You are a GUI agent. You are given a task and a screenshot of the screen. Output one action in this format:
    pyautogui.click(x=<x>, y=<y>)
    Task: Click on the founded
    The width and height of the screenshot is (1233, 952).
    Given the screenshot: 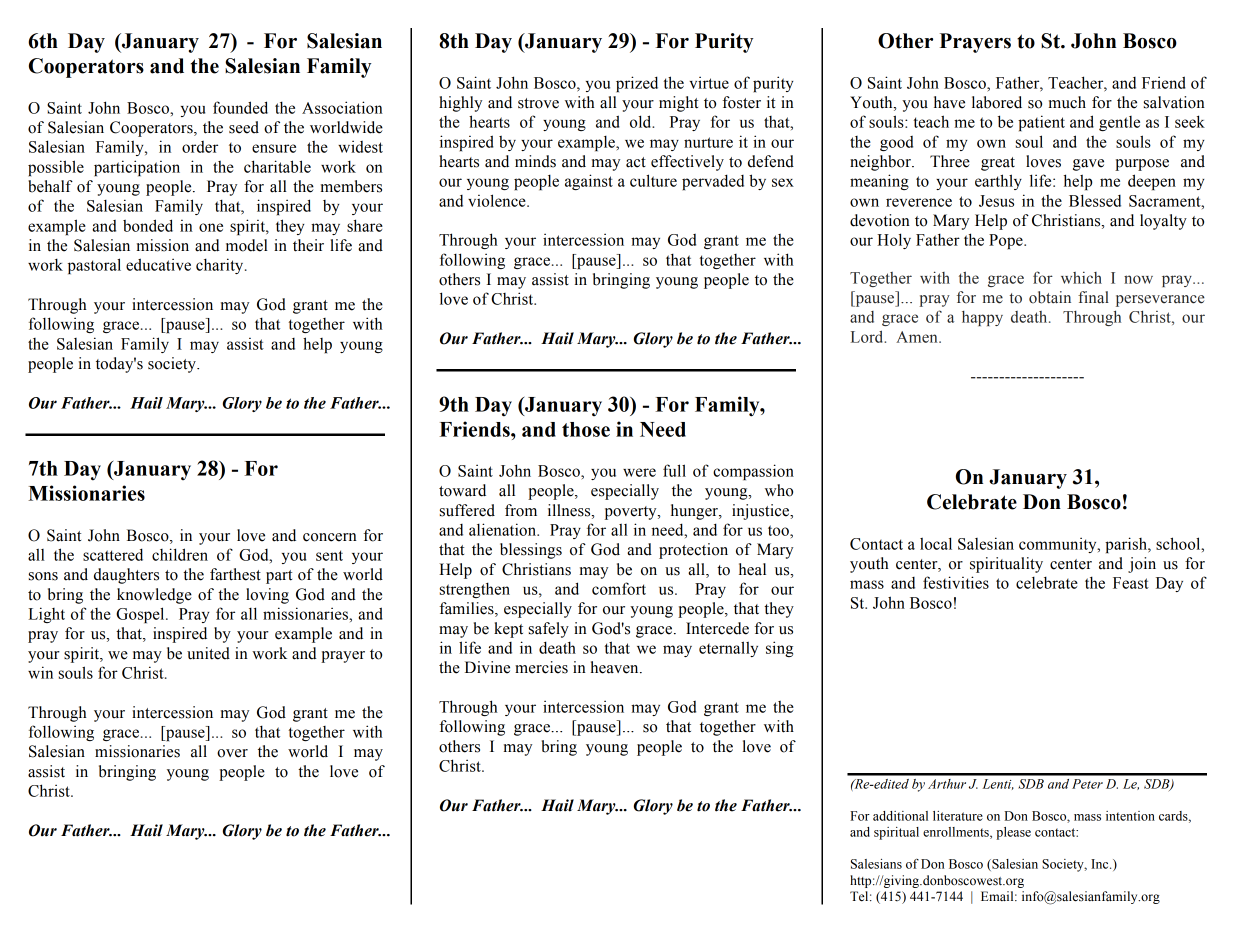 What is the action you would take?
    pyautogui.click(x=240, y=107)
